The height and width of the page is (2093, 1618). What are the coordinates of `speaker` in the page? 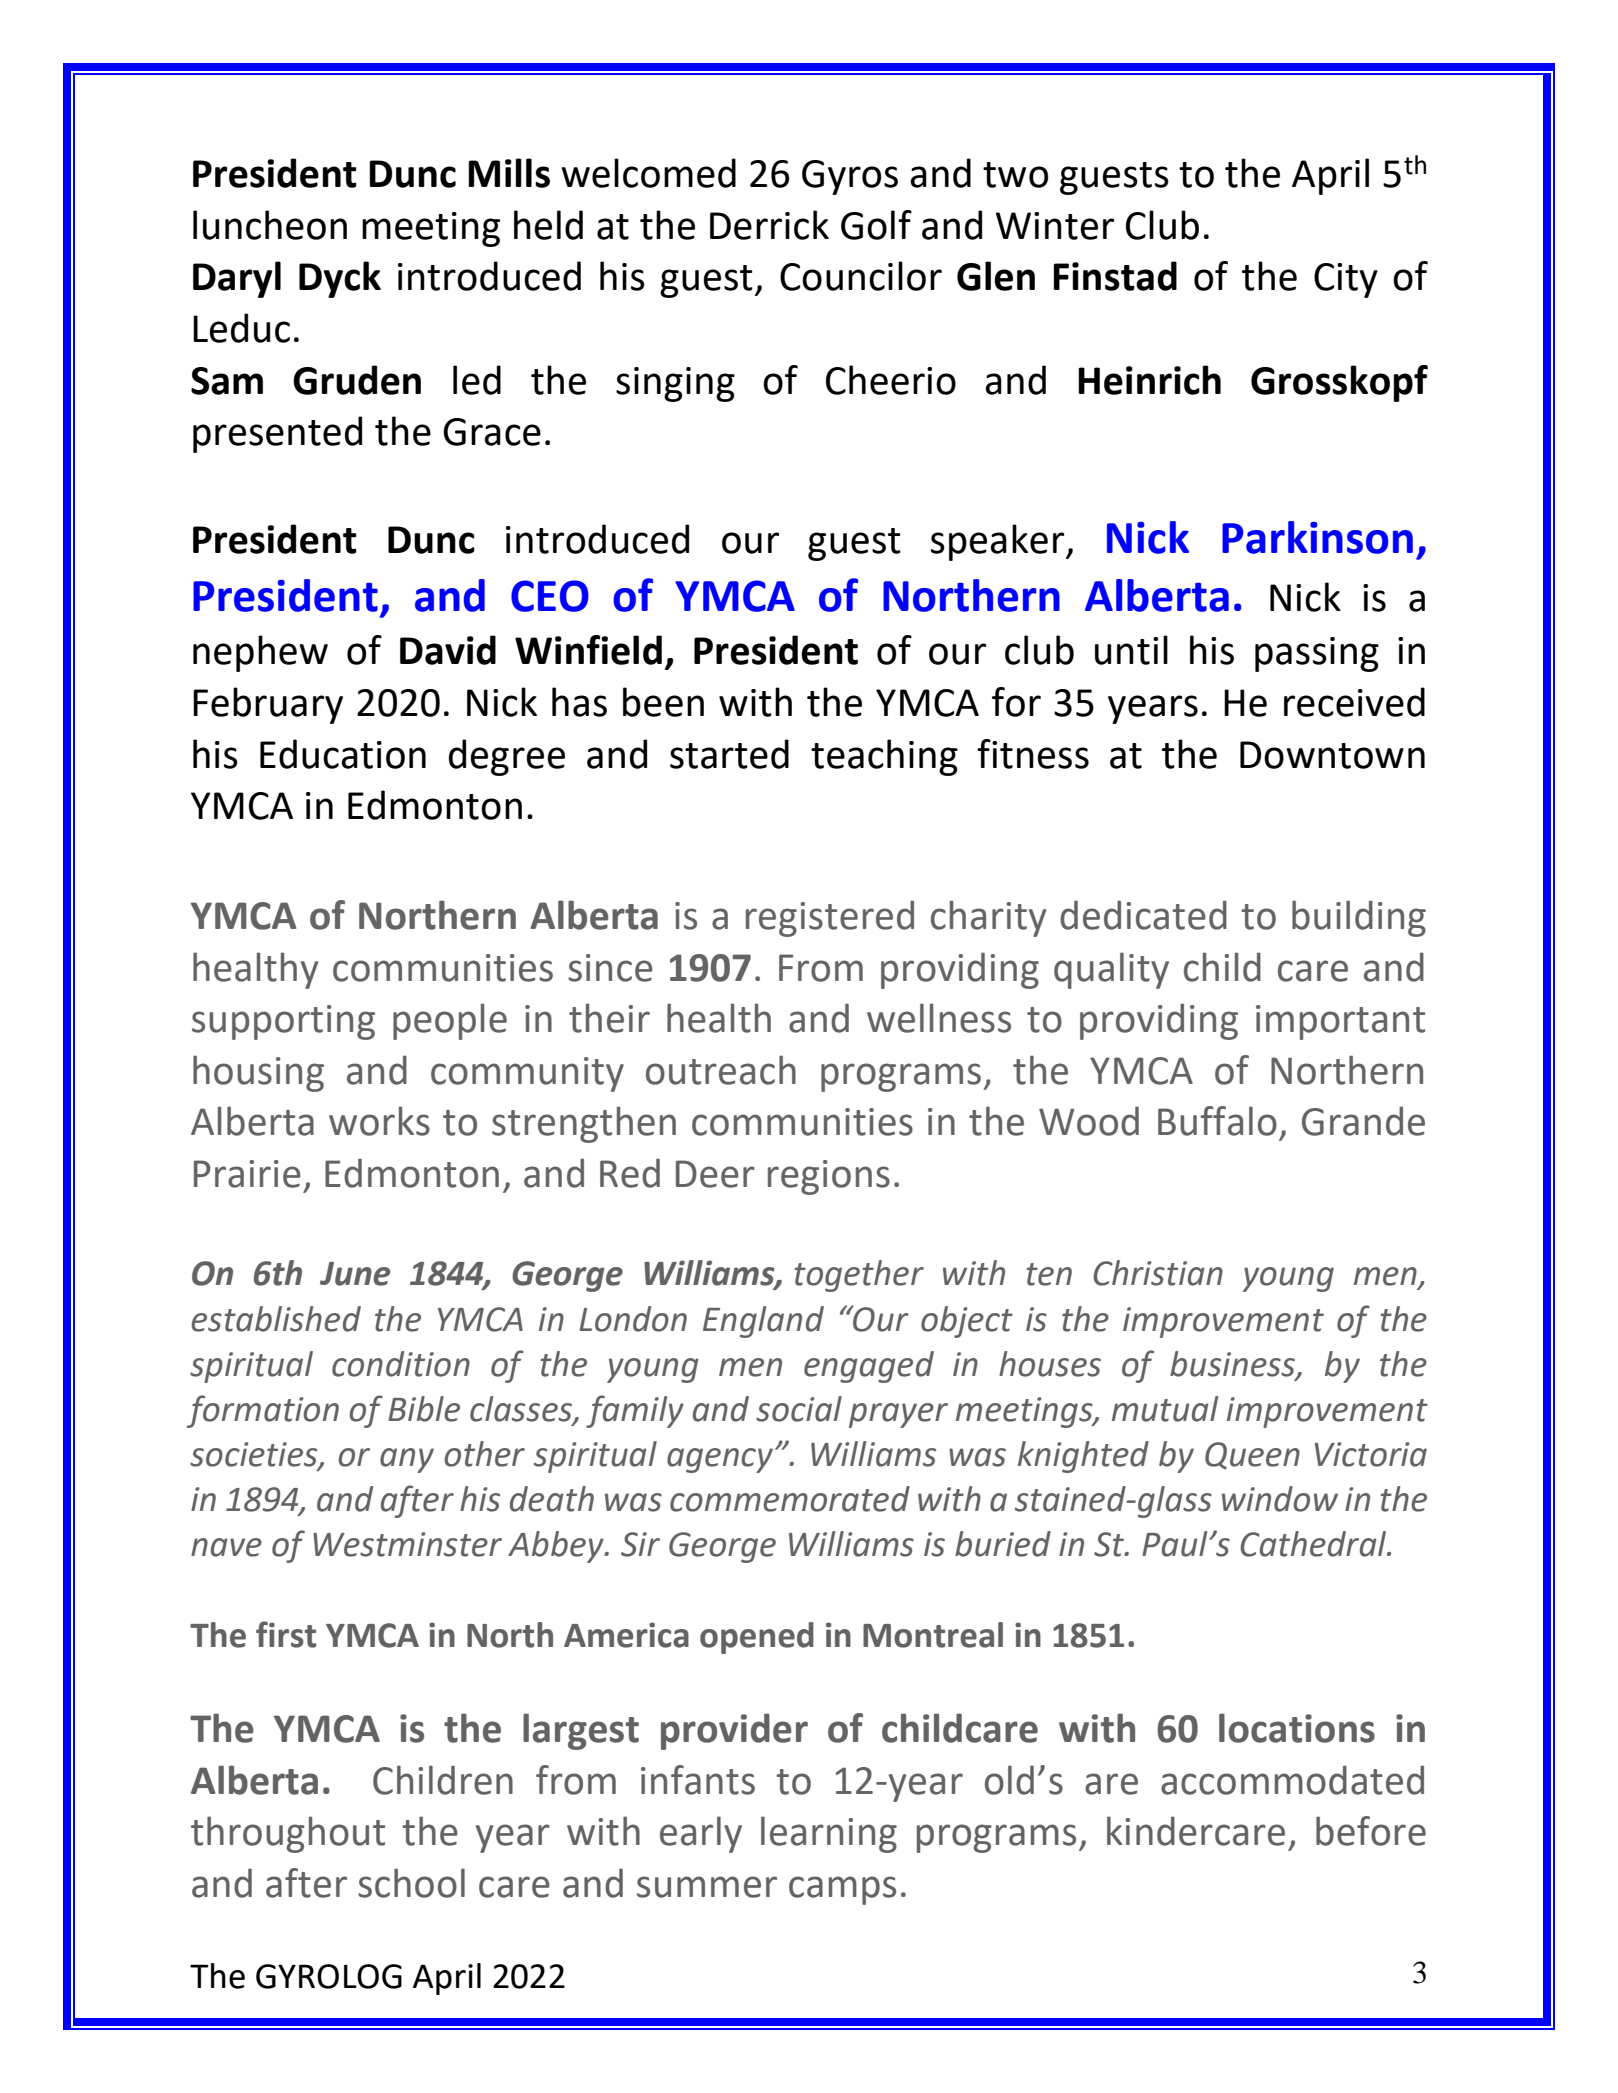 It's located at (999, 542).
